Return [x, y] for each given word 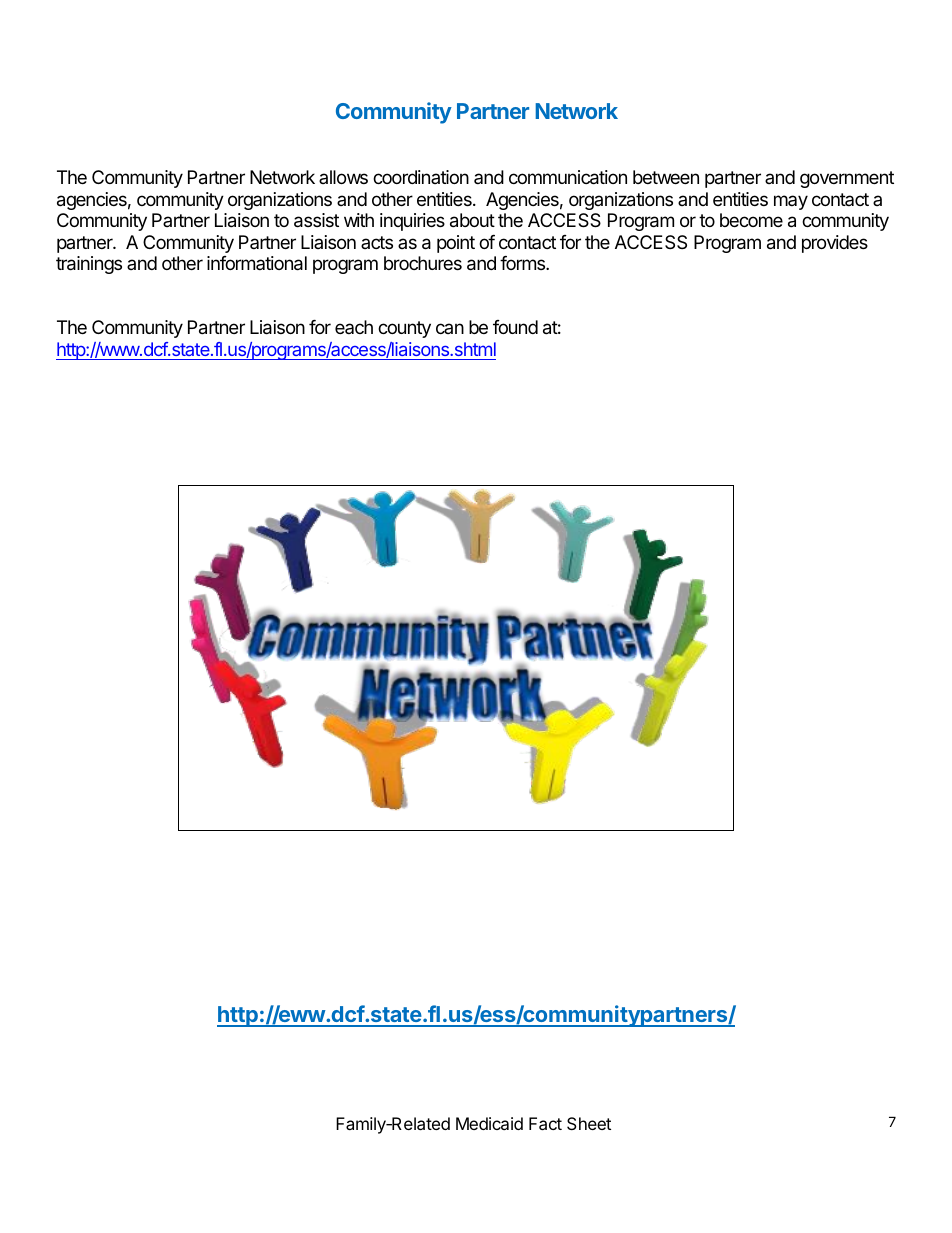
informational [257, 263]
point [456, 244]
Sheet [589, 1123]
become [751, 220]
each [354, 327]
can [450, 328]
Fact [545, 1123]
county [404, 329]
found [515, 327]
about [472, 220]
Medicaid [489, 1123]
